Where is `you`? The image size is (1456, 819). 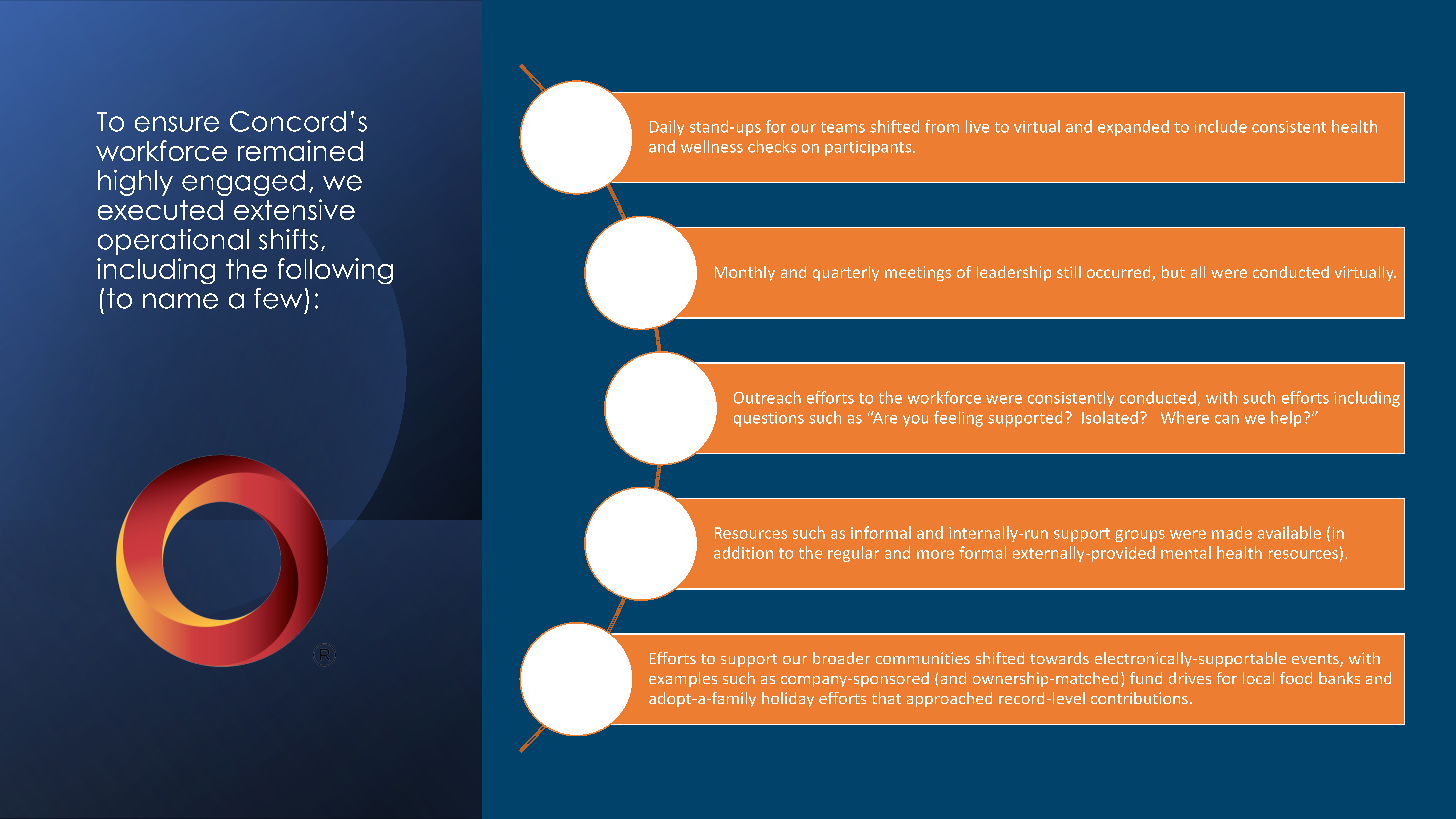 you is located at coordinates (915, 421).
